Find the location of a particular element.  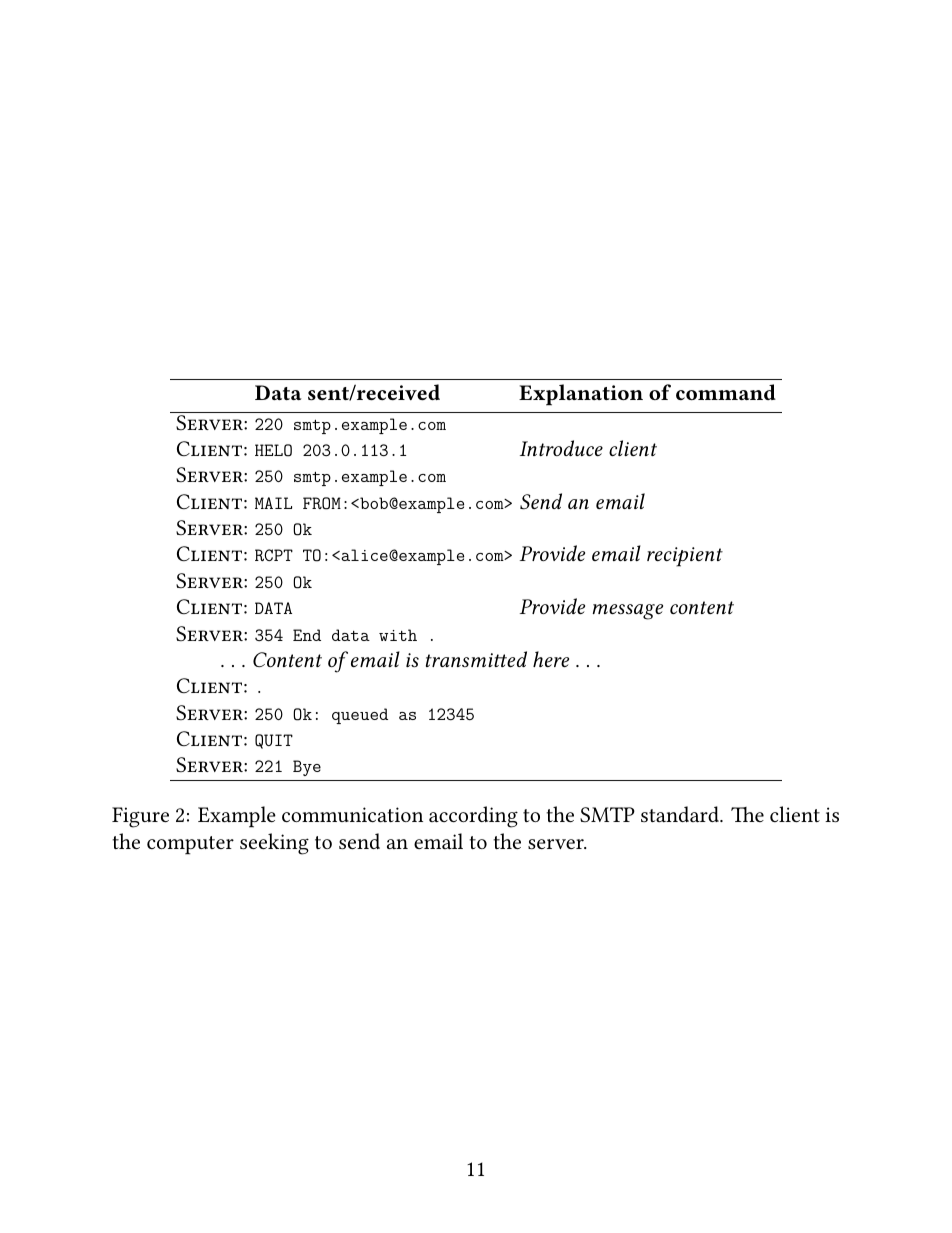

computer is located at coordinates (190, 845).
